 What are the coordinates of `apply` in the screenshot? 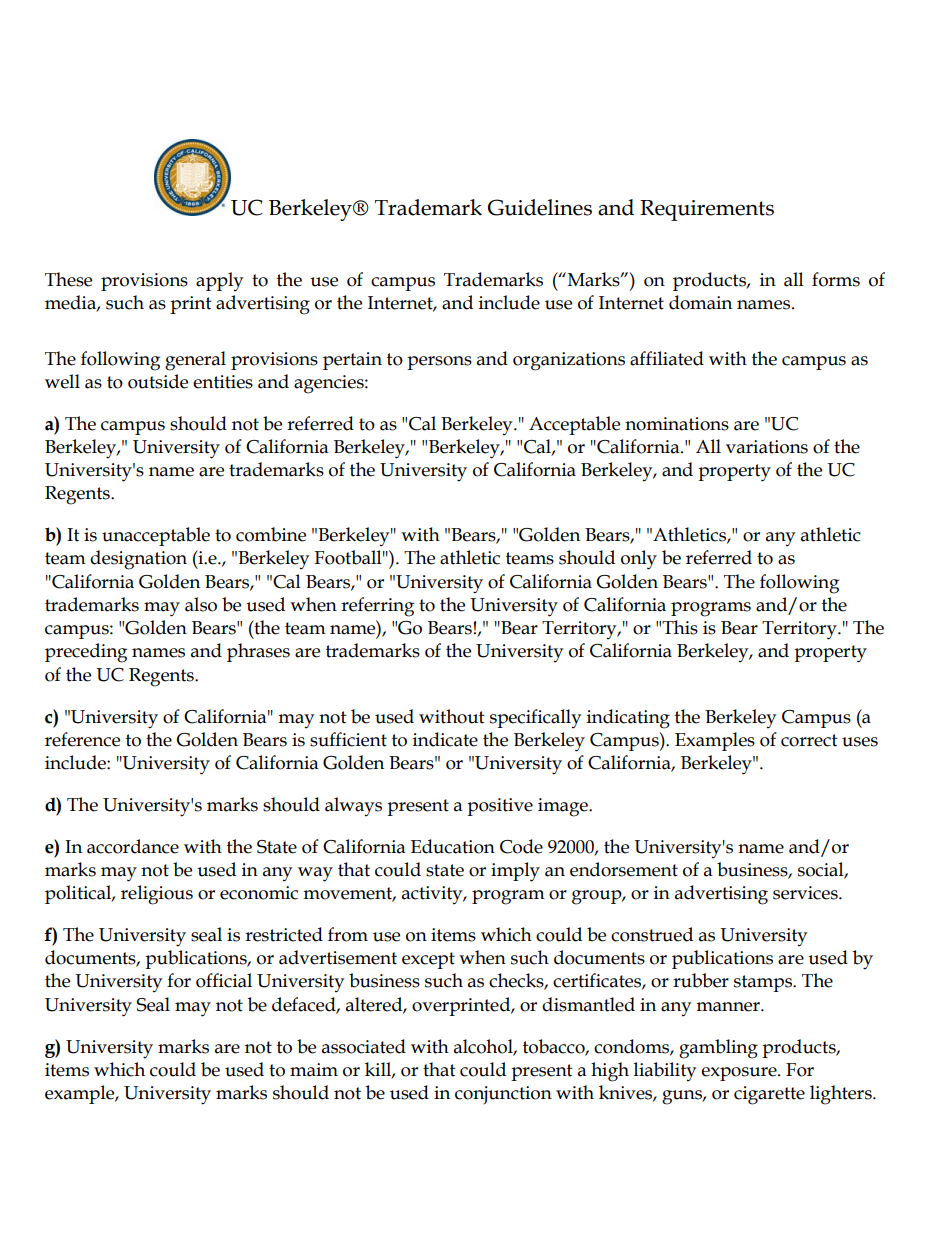 It's located at (219, 281).
